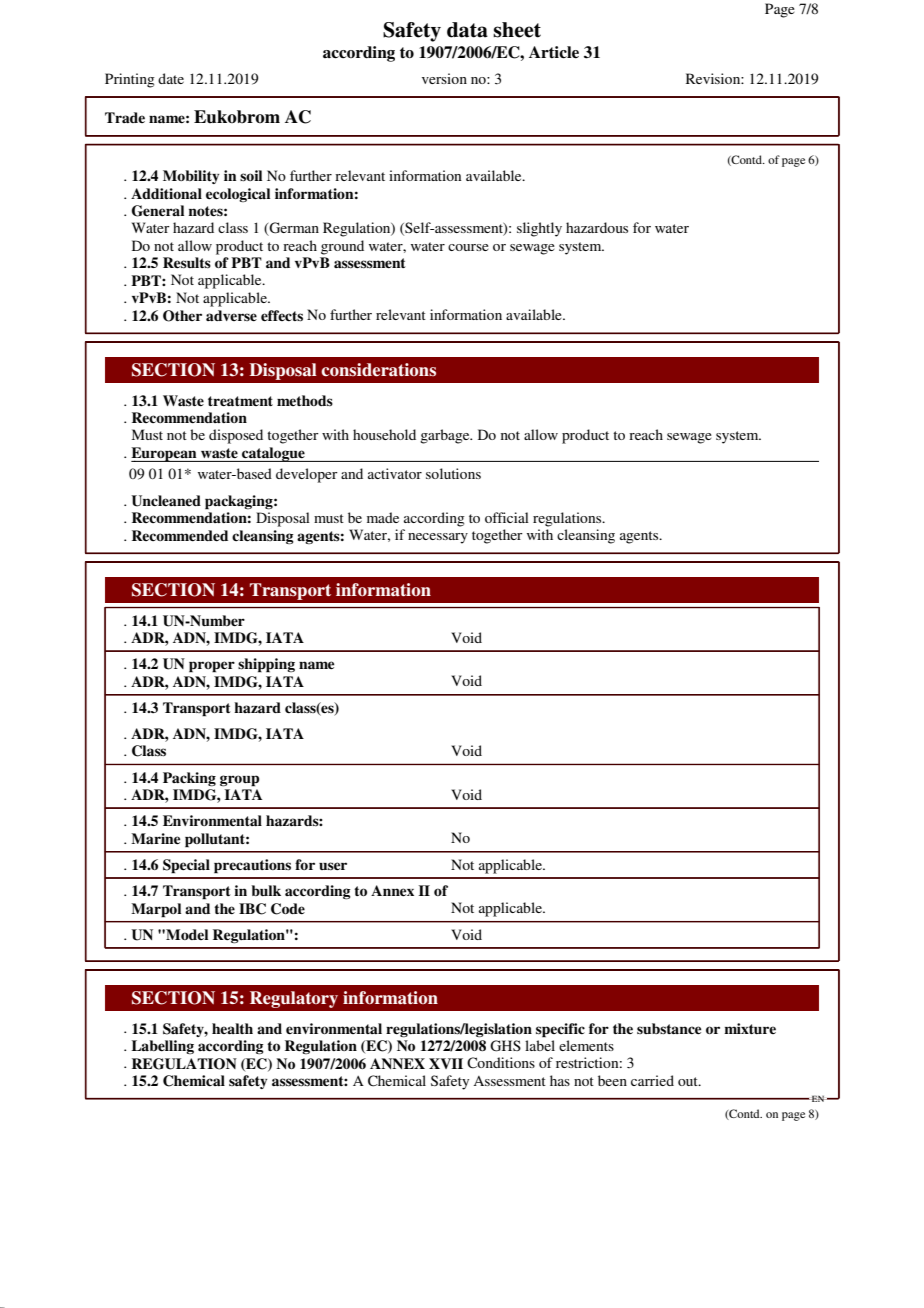  Describe the element at coordinates (507, 517) in the document. I see `official` at that location.
